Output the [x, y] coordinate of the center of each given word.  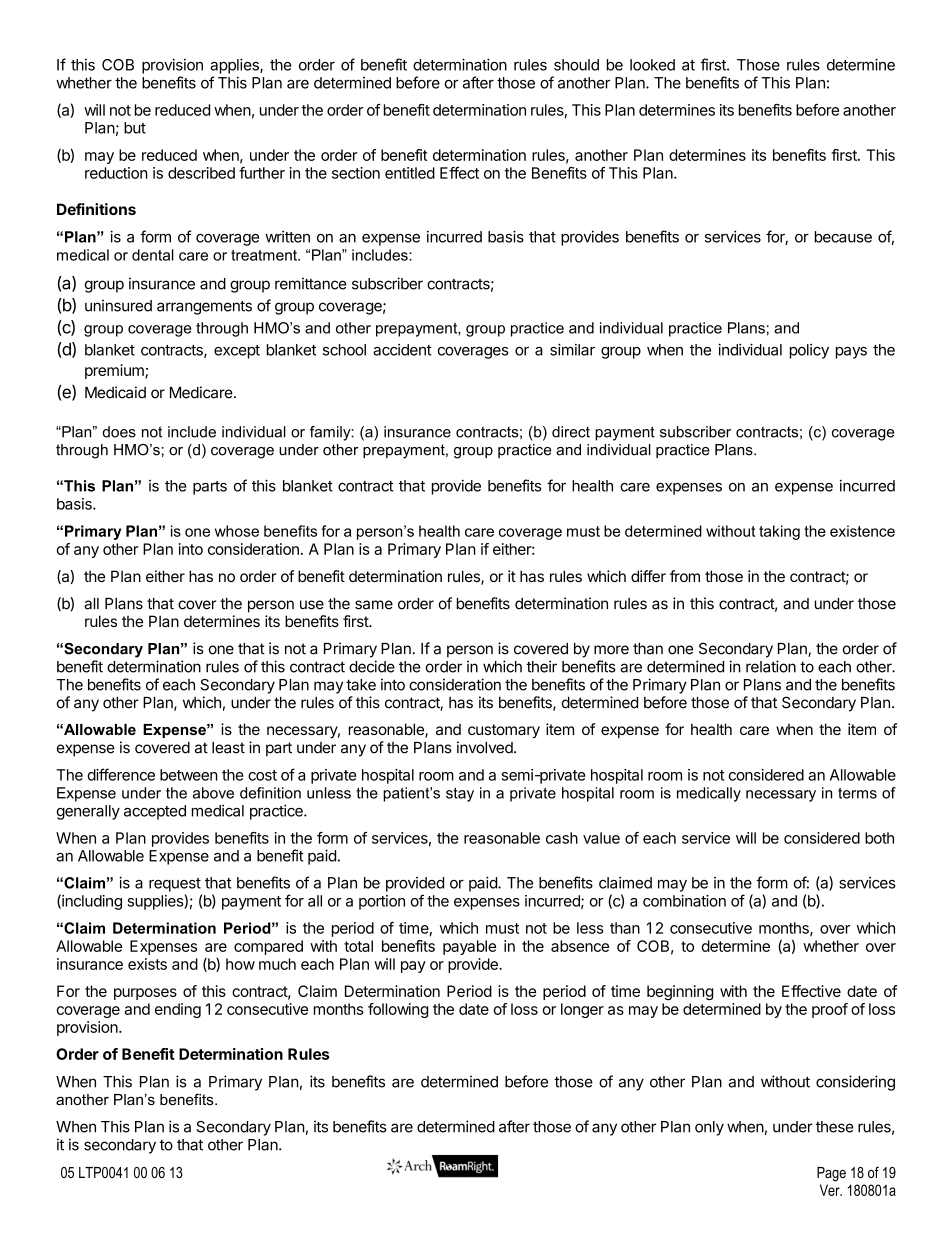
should [576, 65]
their [541, 666]
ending [178, 1010]
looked [652, 65]
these [835, 1127]
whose [237, 531]
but [135, 128]
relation [771, 666]
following [398, 1010]
